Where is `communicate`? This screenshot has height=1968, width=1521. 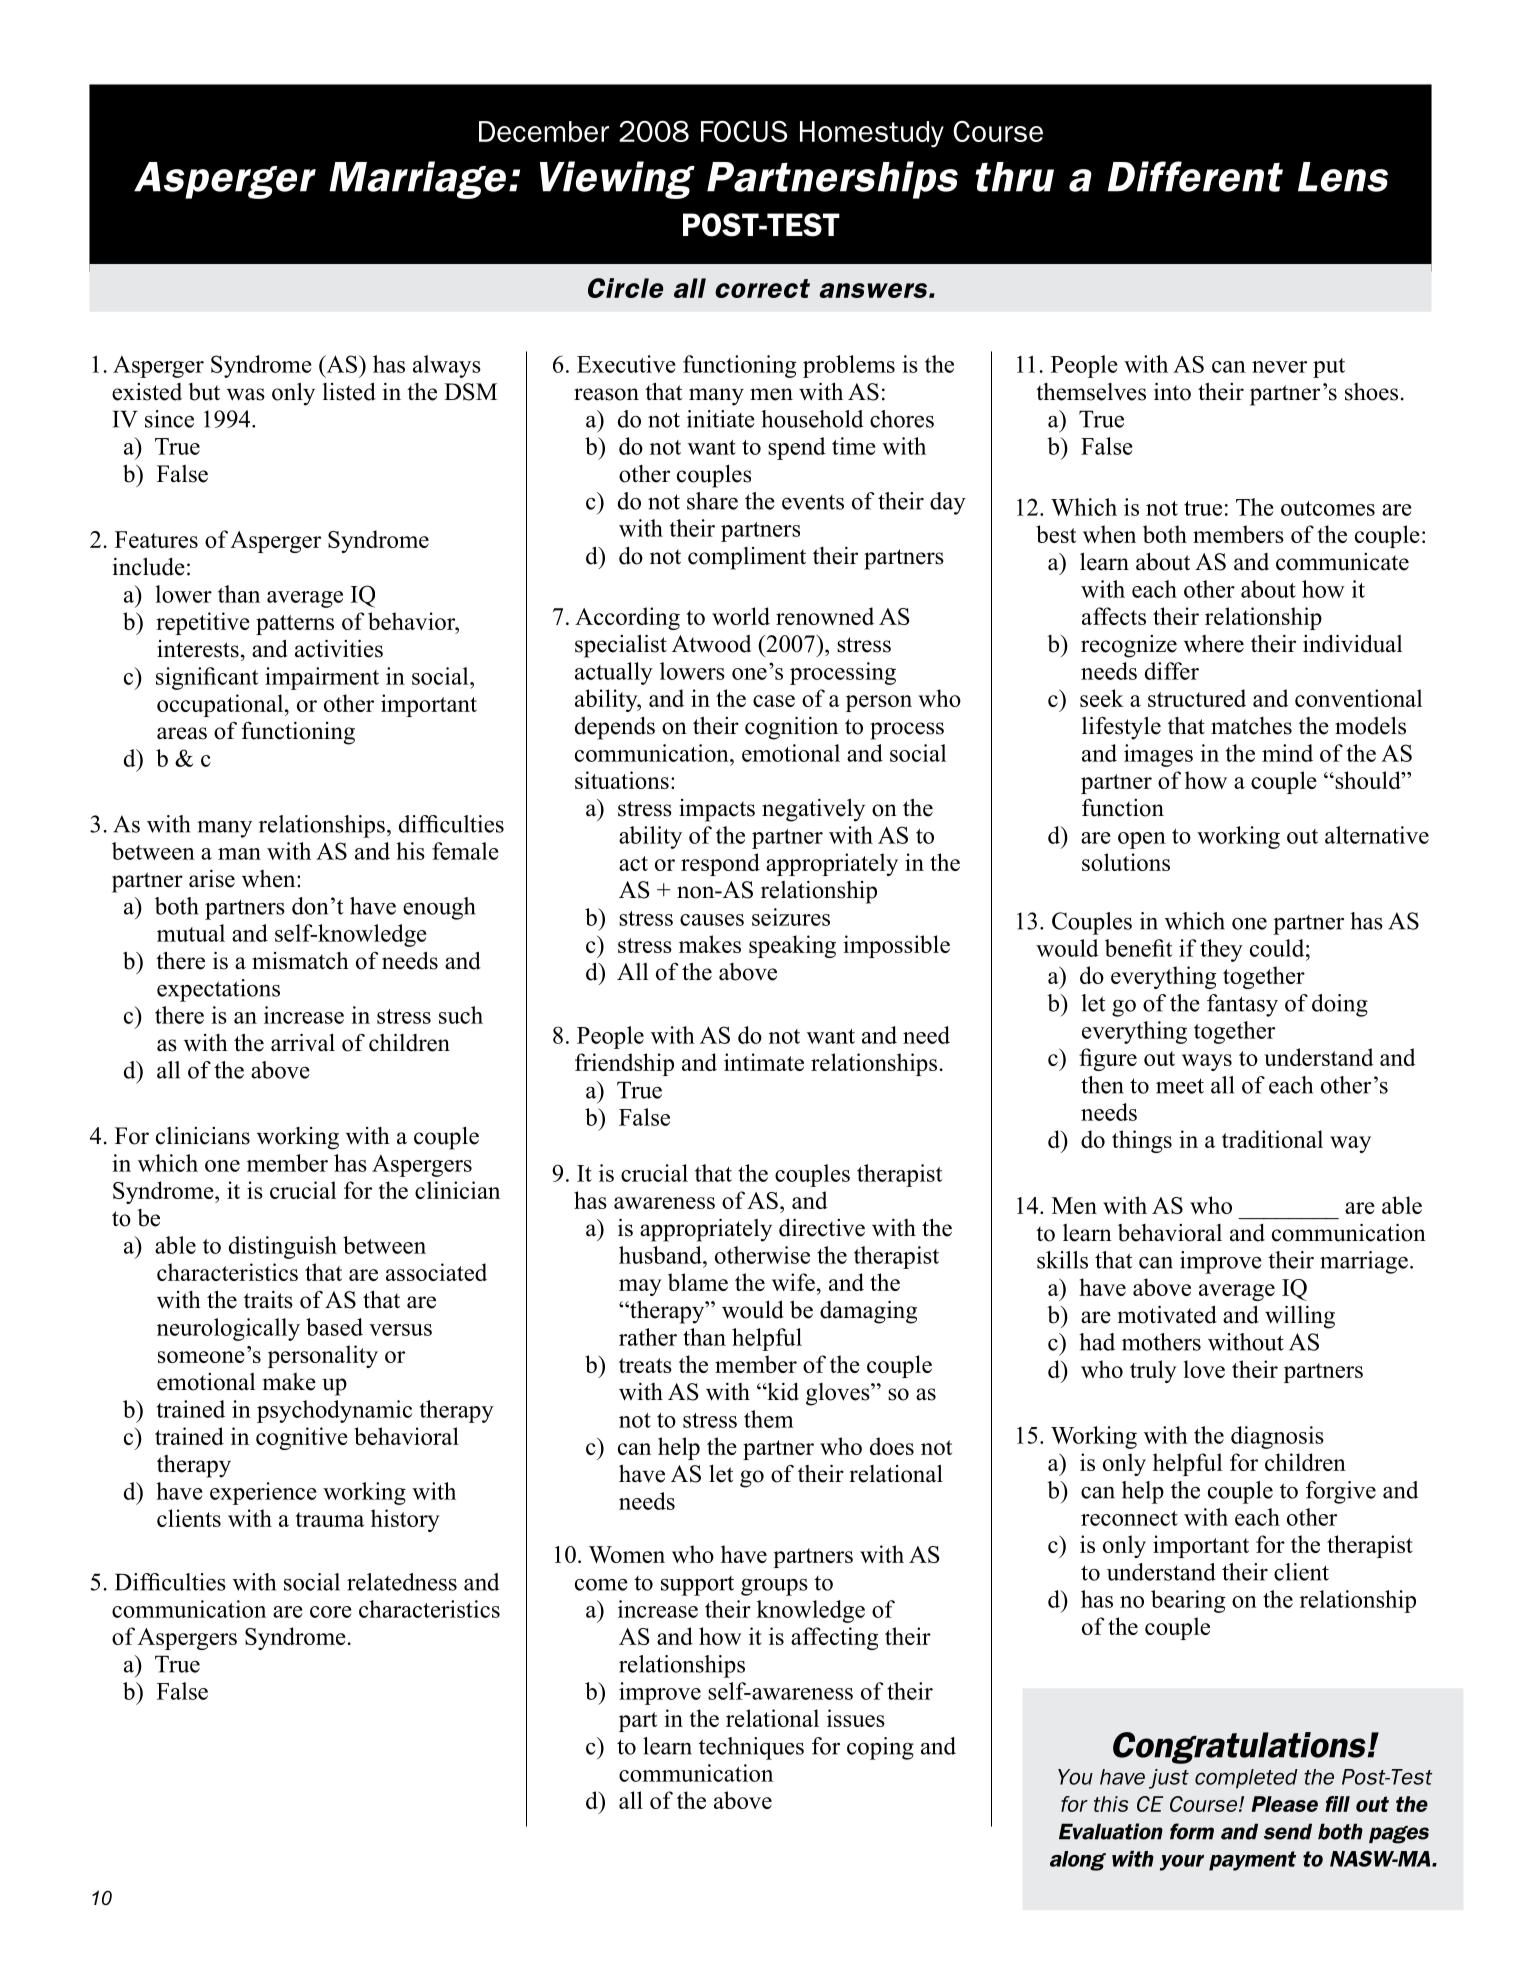 communicate is located at coordinates (1342, 562).
